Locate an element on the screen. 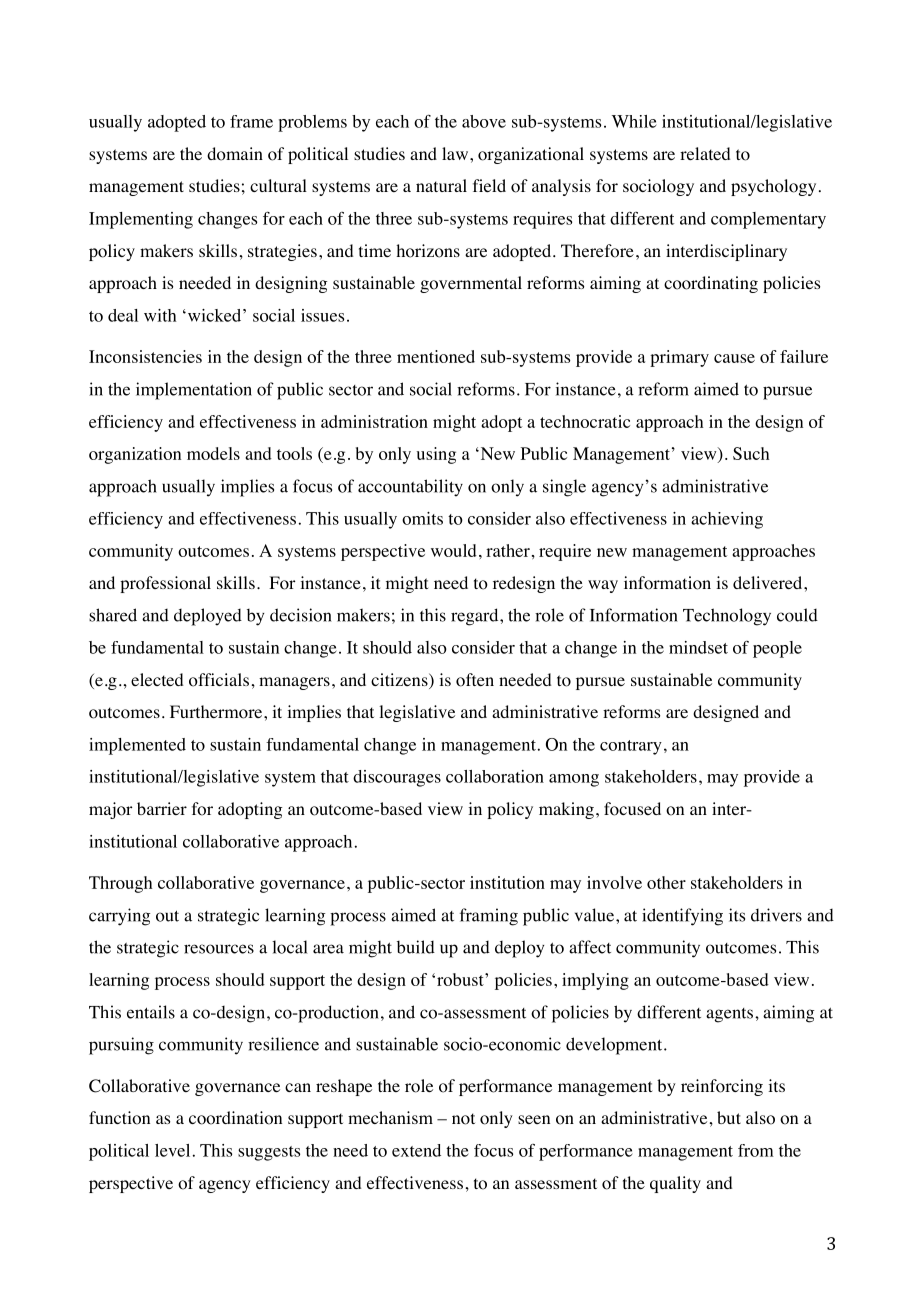 Image resolution: width=924 pixels, height=1308 pixels. related is located at coordinates (705, 153).
